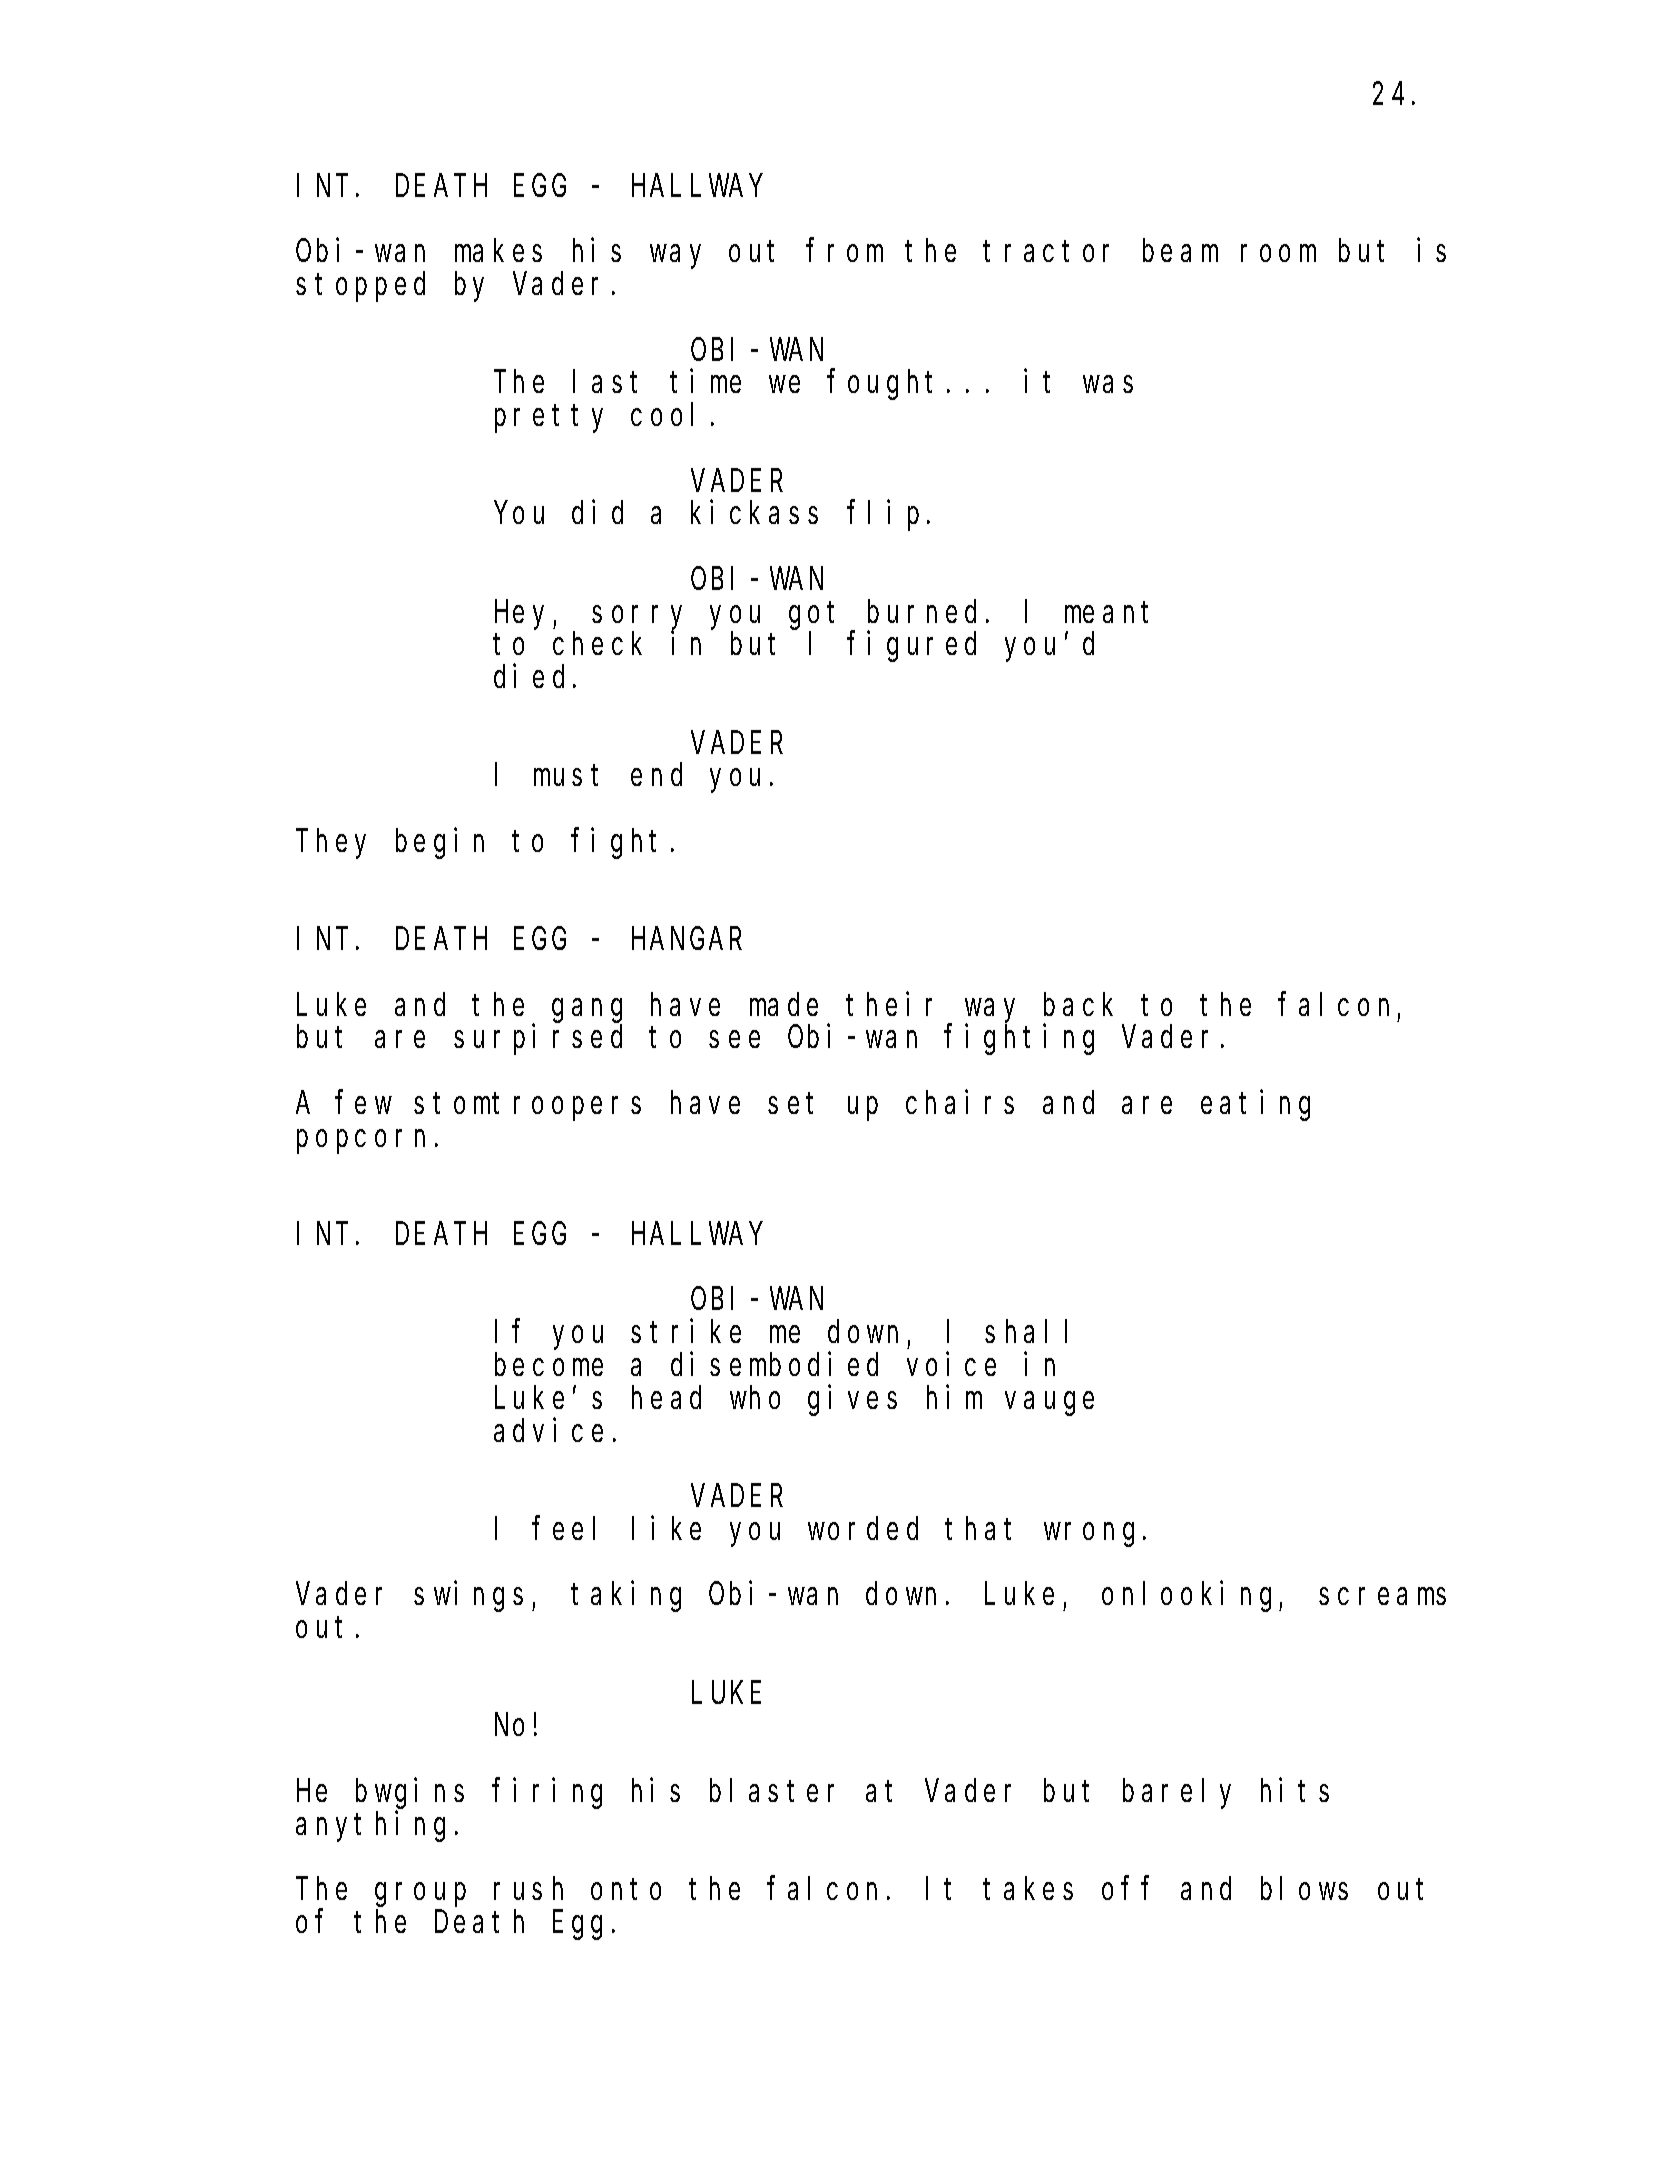  Describe the element at coordinates (1295, 1790) in the image. I see `hits` at that location.
